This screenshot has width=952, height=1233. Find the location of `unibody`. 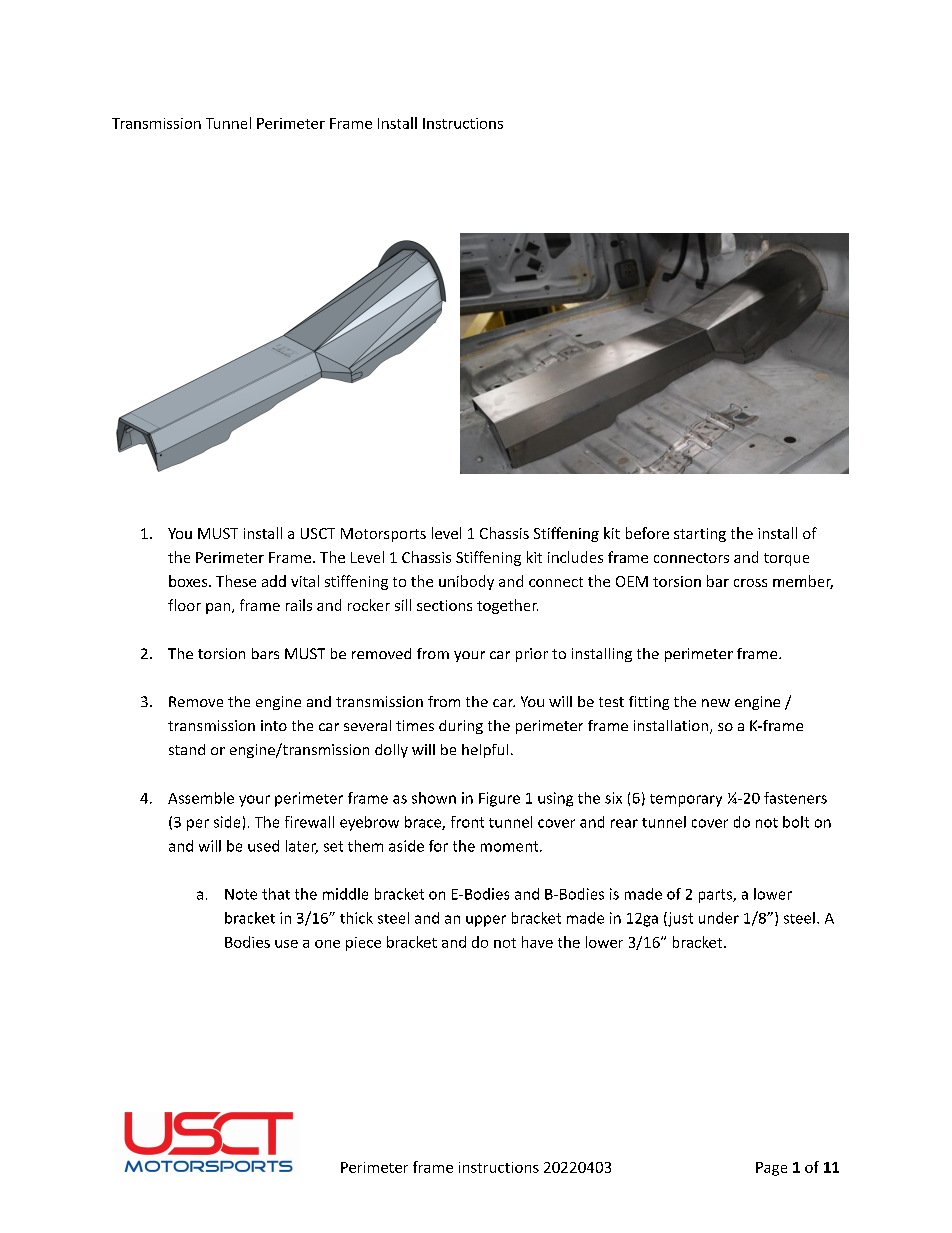

unibody is located at coordinates (466, 582).
